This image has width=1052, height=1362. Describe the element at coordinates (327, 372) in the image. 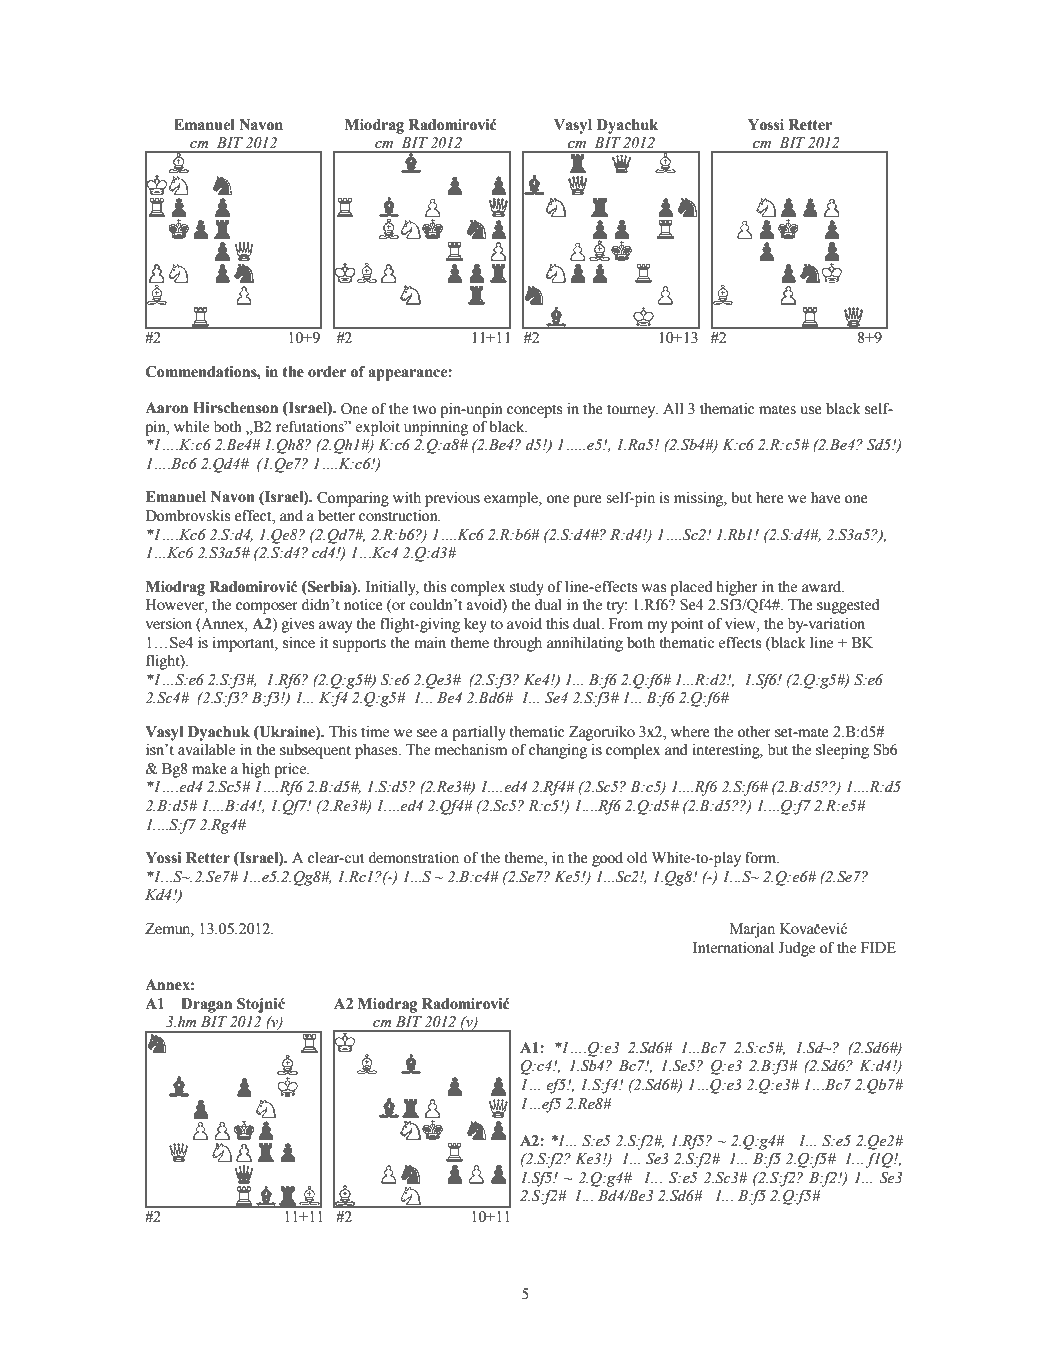

I see `order` at that location.
